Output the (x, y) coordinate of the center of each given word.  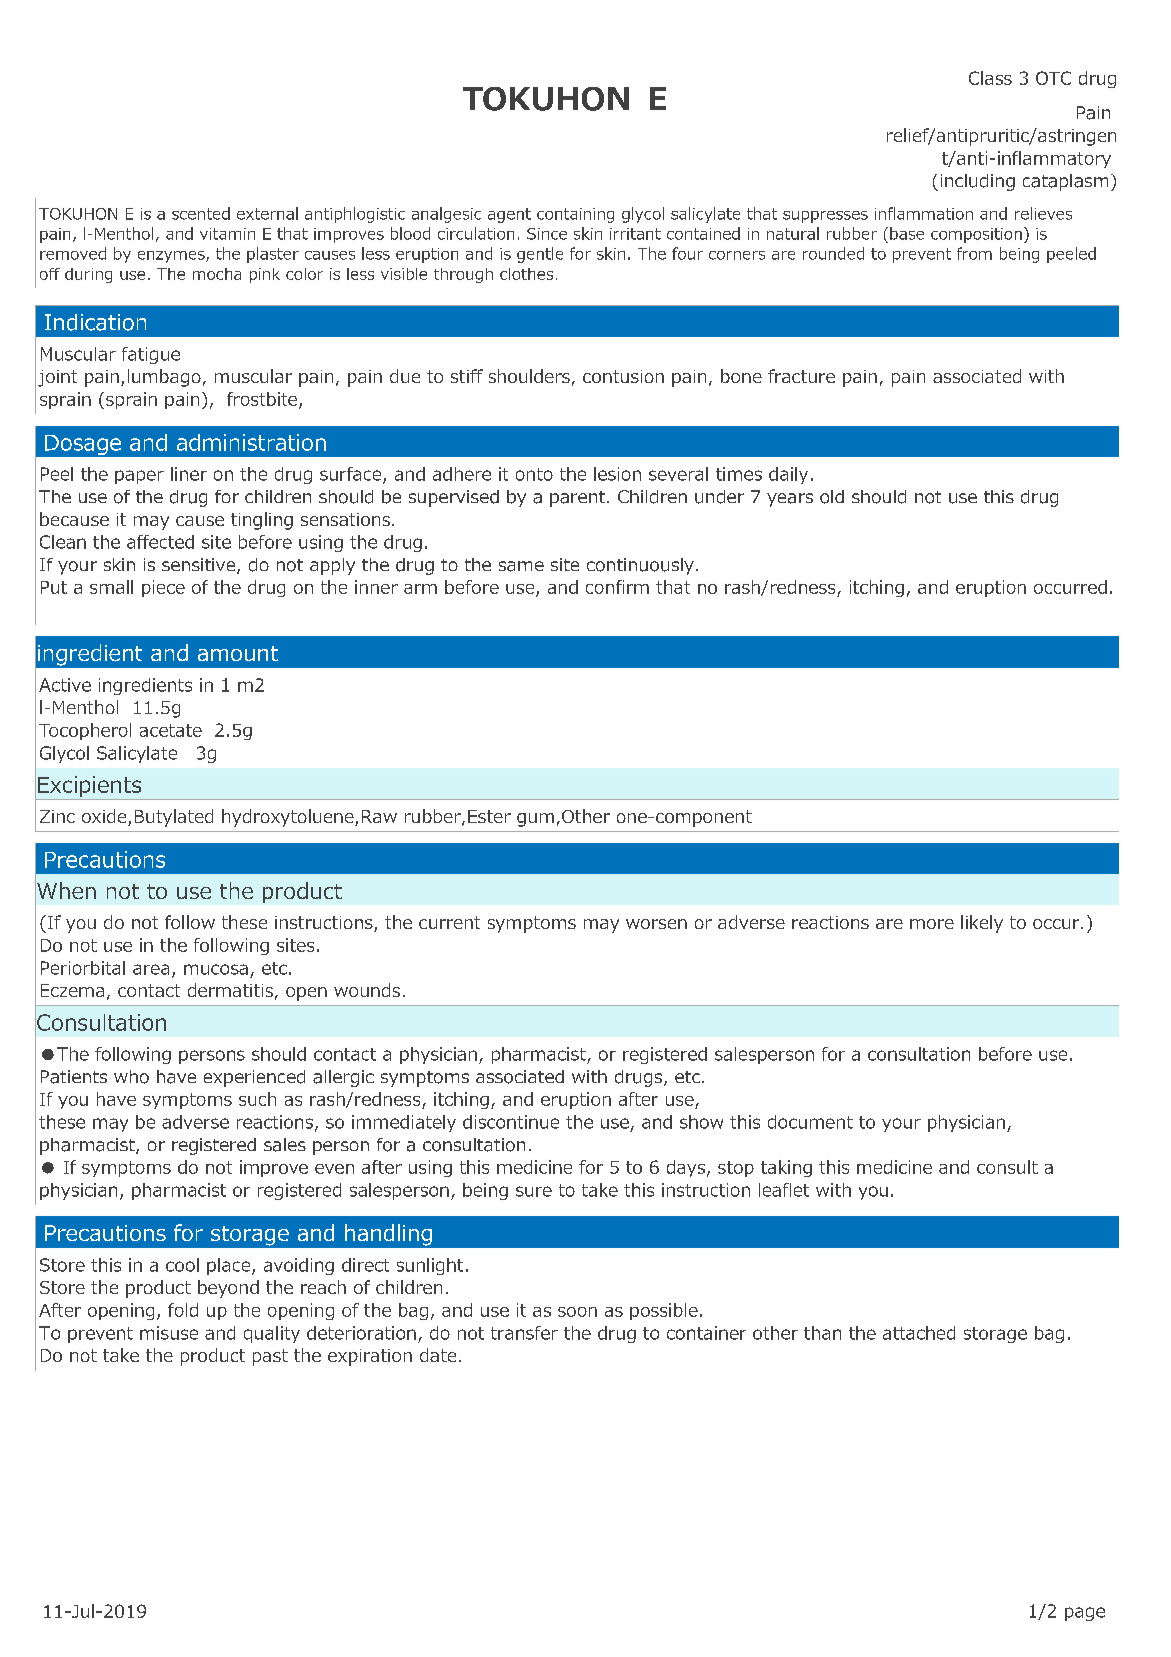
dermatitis (230, 990)
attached (919, 1333)
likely (982, 924)
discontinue (511, 1122)
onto (534, 474)
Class (990, 78)
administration (251, 442)
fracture (801, 376)
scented (201, 213)
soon (577, 1312)
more (932, 924)
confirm (617, 587)
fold (183, 1310)
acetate (171, 730)
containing (575, 215)
